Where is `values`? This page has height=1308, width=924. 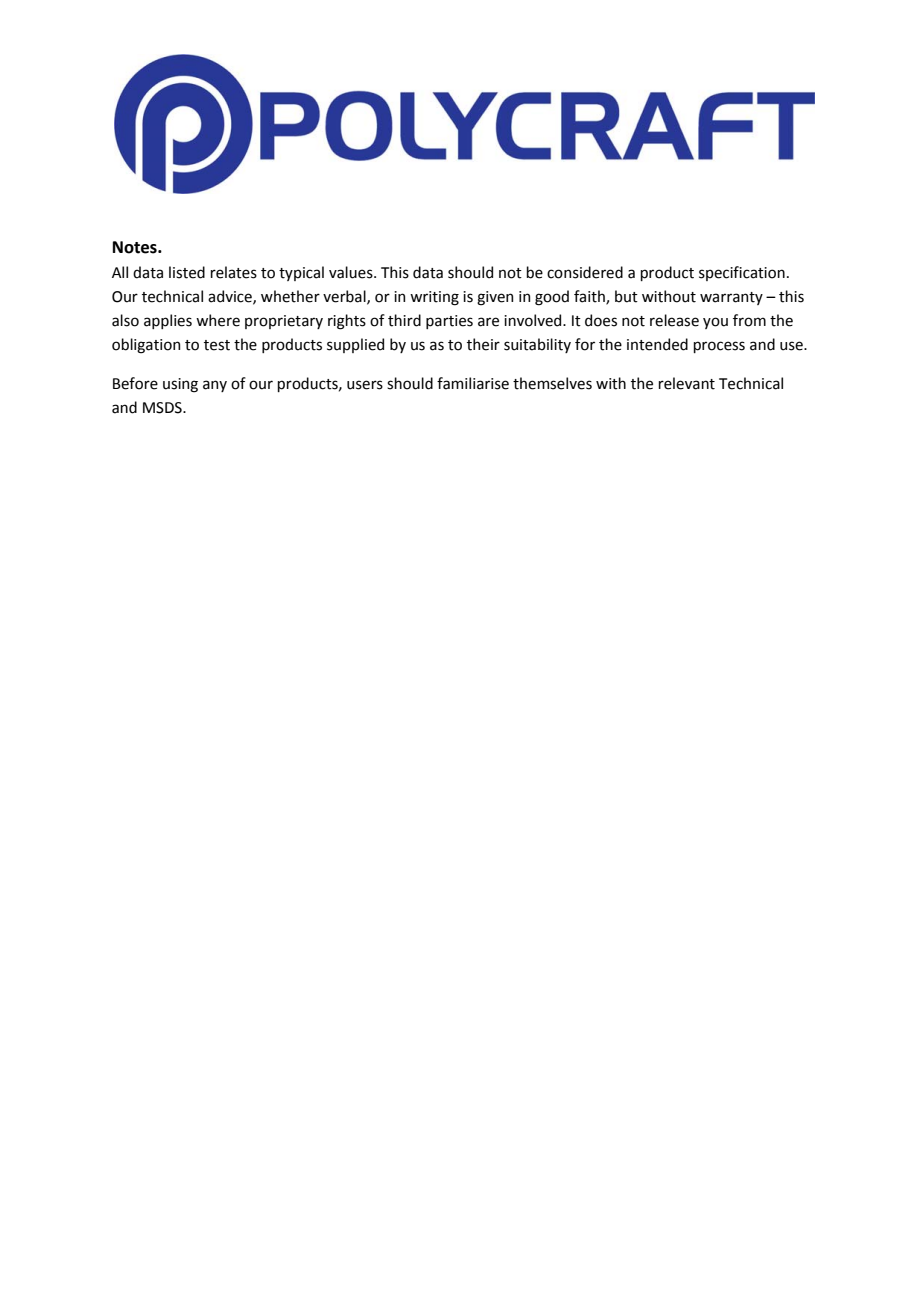 values is located at coordinates (352, 272).
